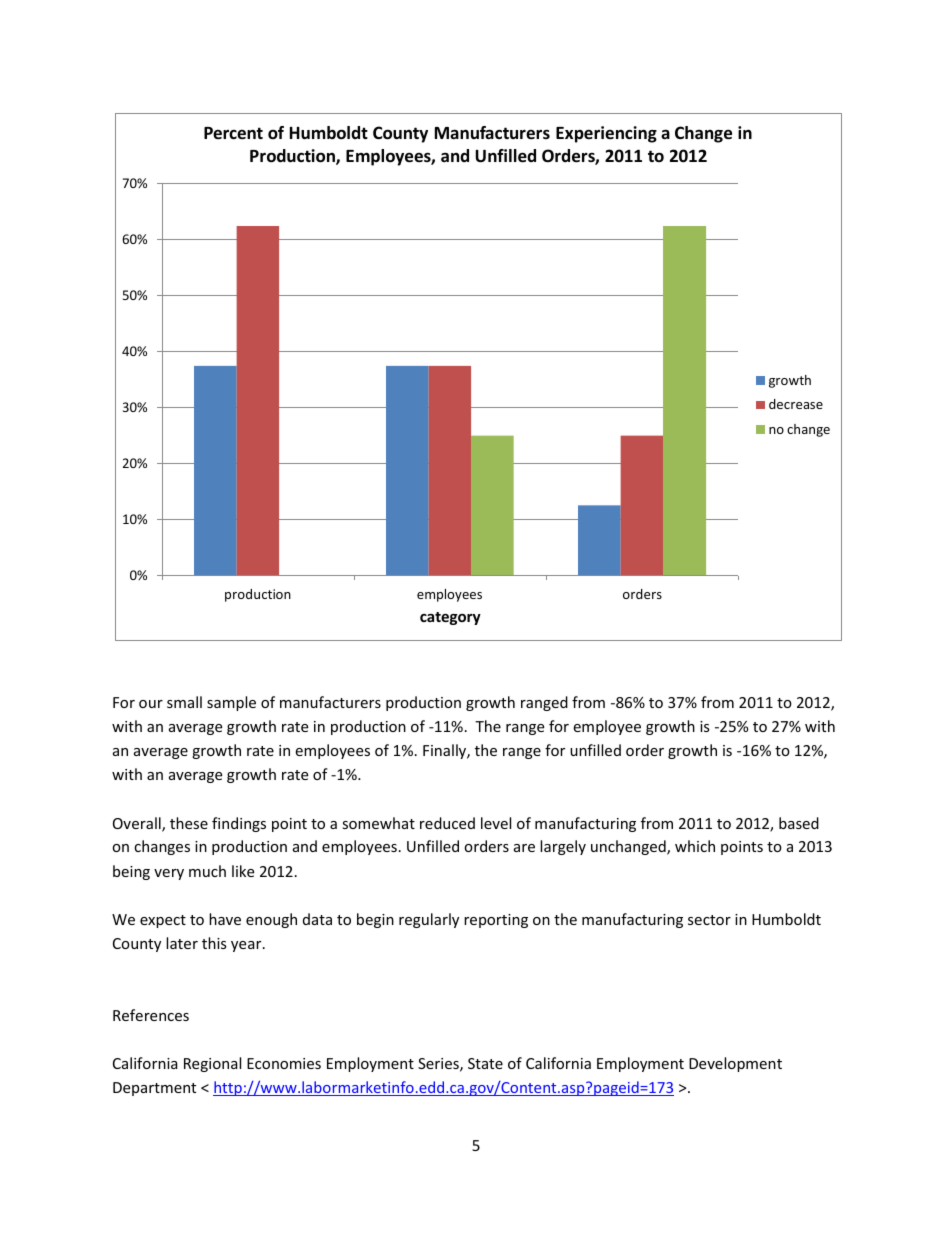  I want to click on which, so click(695, 846).
